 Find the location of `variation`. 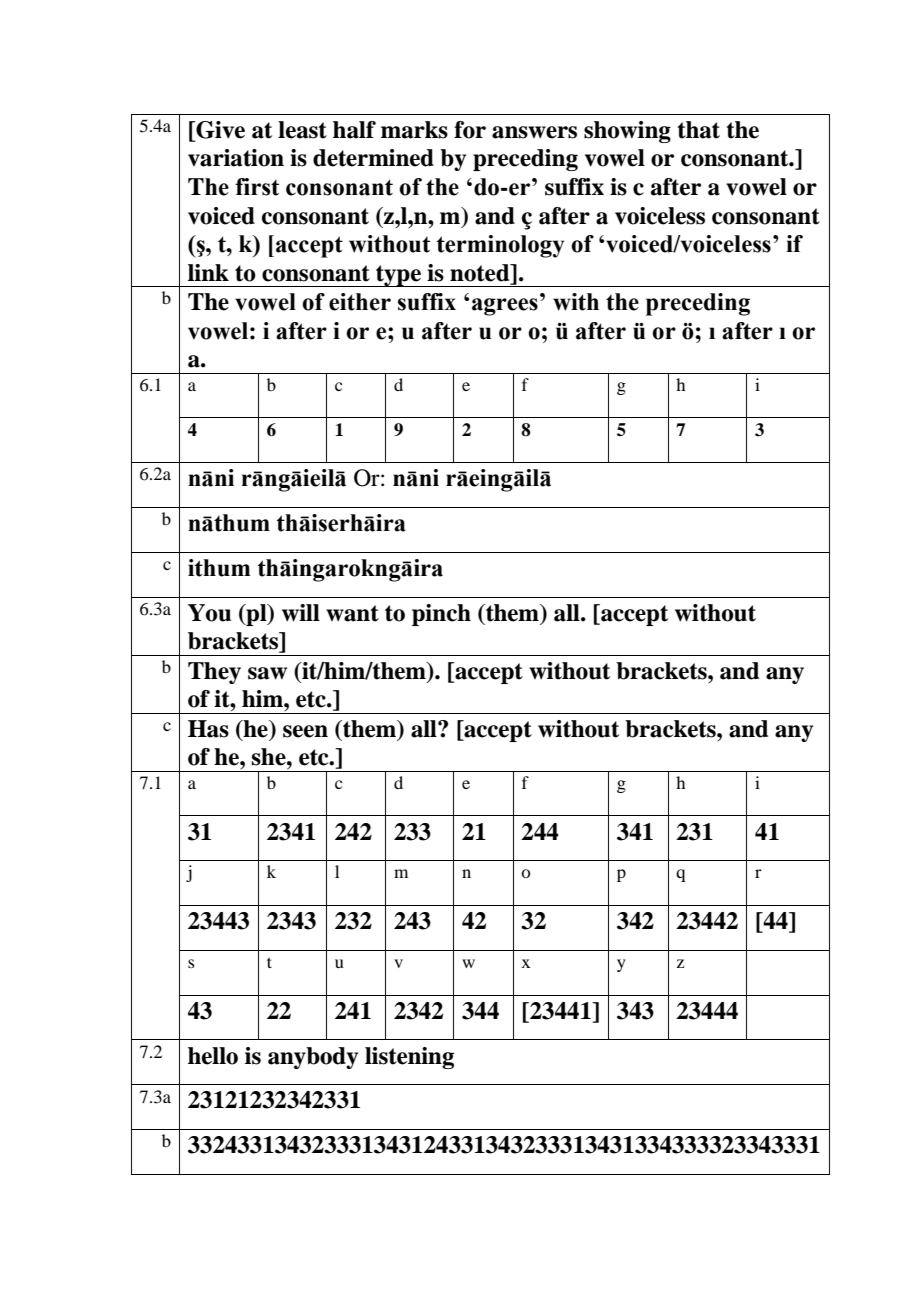

variation is located at coordinates (236, 158).
